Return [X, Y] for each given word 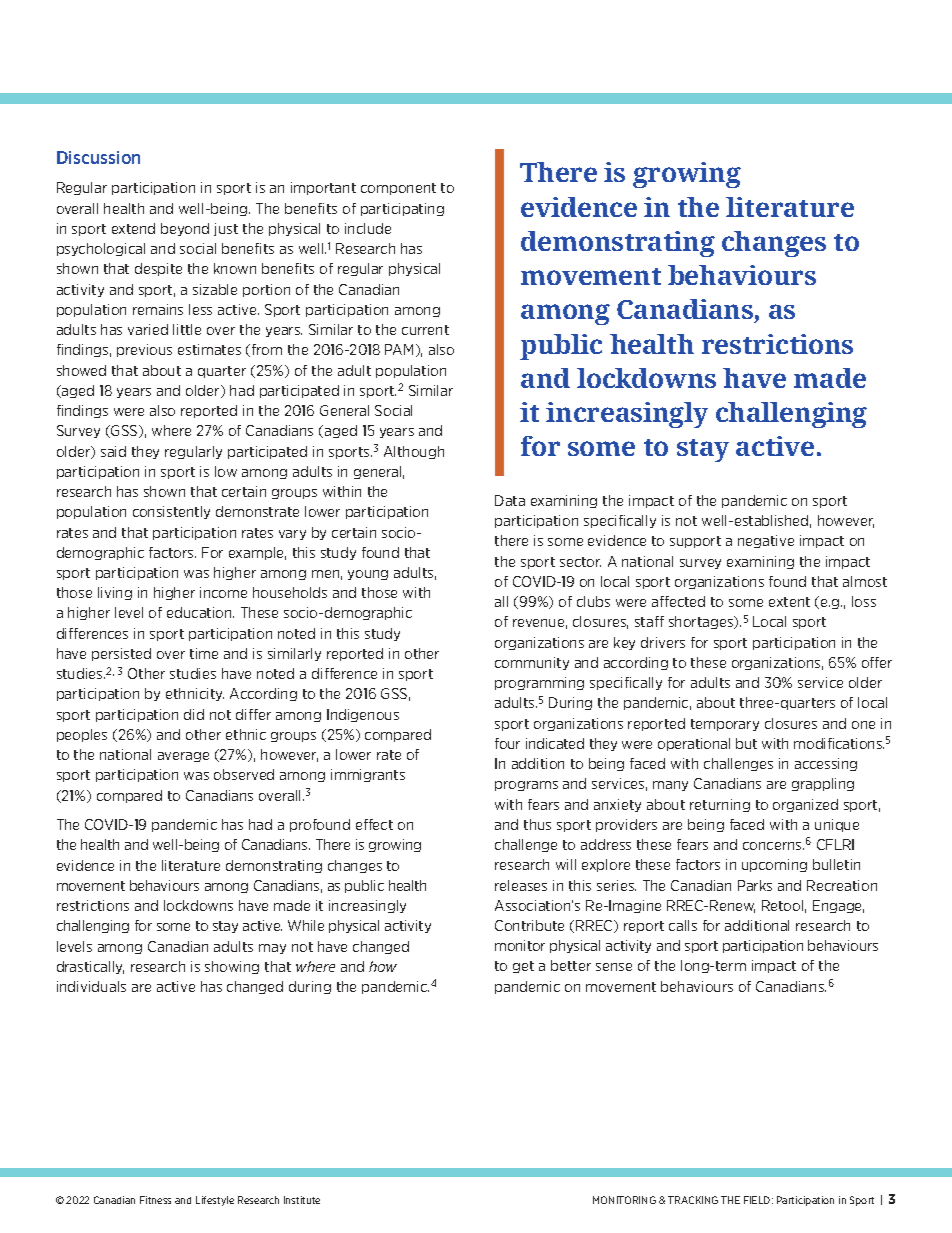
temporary [725, 725]
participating [402, 209]
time [204, 653]
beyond [185, 229]
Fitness [155, 1200]
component [398, 189]
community [532, 663]
